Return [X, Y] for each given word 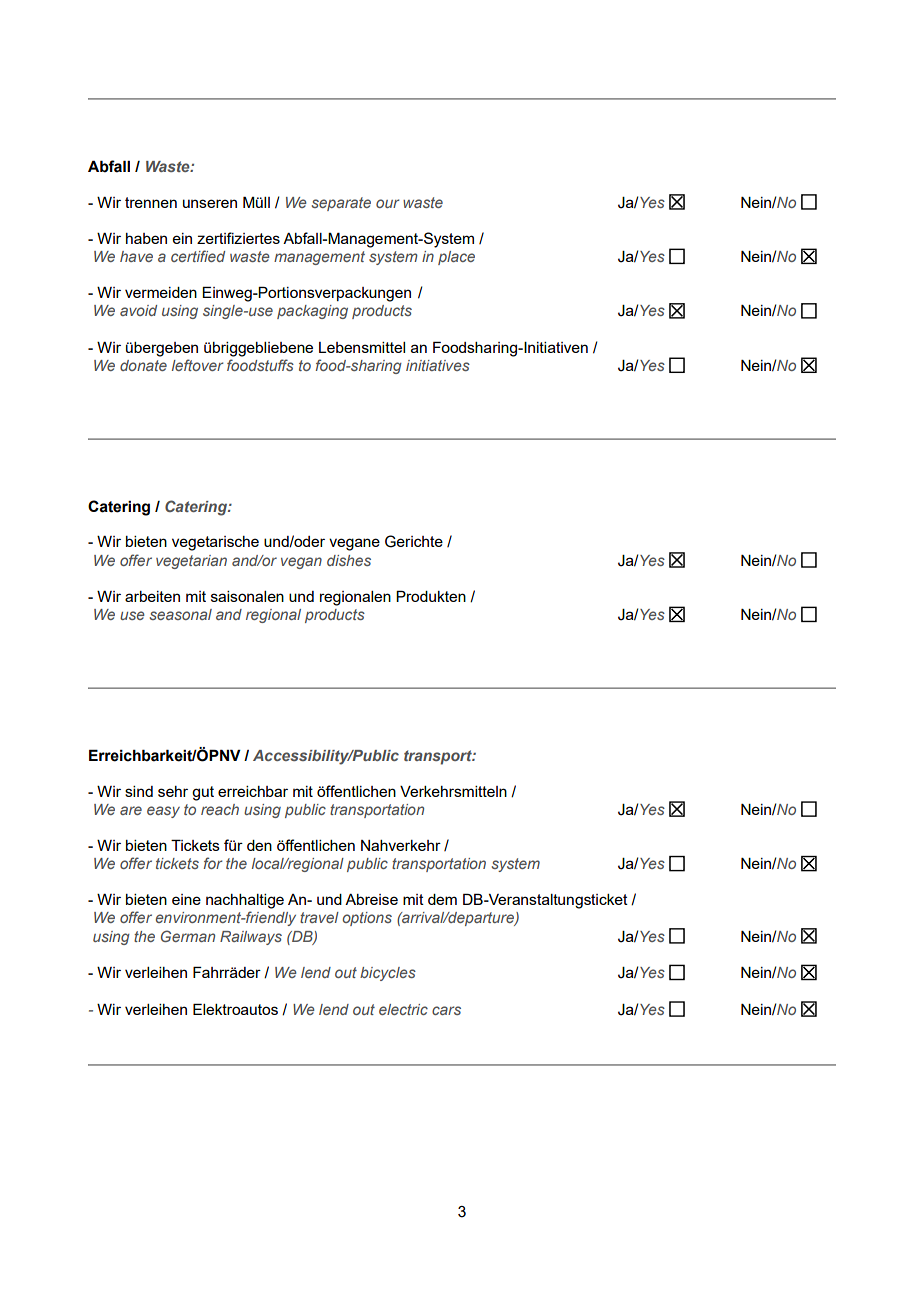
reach [220, 809]
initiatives [438, 365]
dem [442, 899]
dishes [349, 560]
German [188, 936]
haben [146, 238]
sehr [173, 791]
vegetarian [191, 562]
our [388, 203]
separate [341, 204]
